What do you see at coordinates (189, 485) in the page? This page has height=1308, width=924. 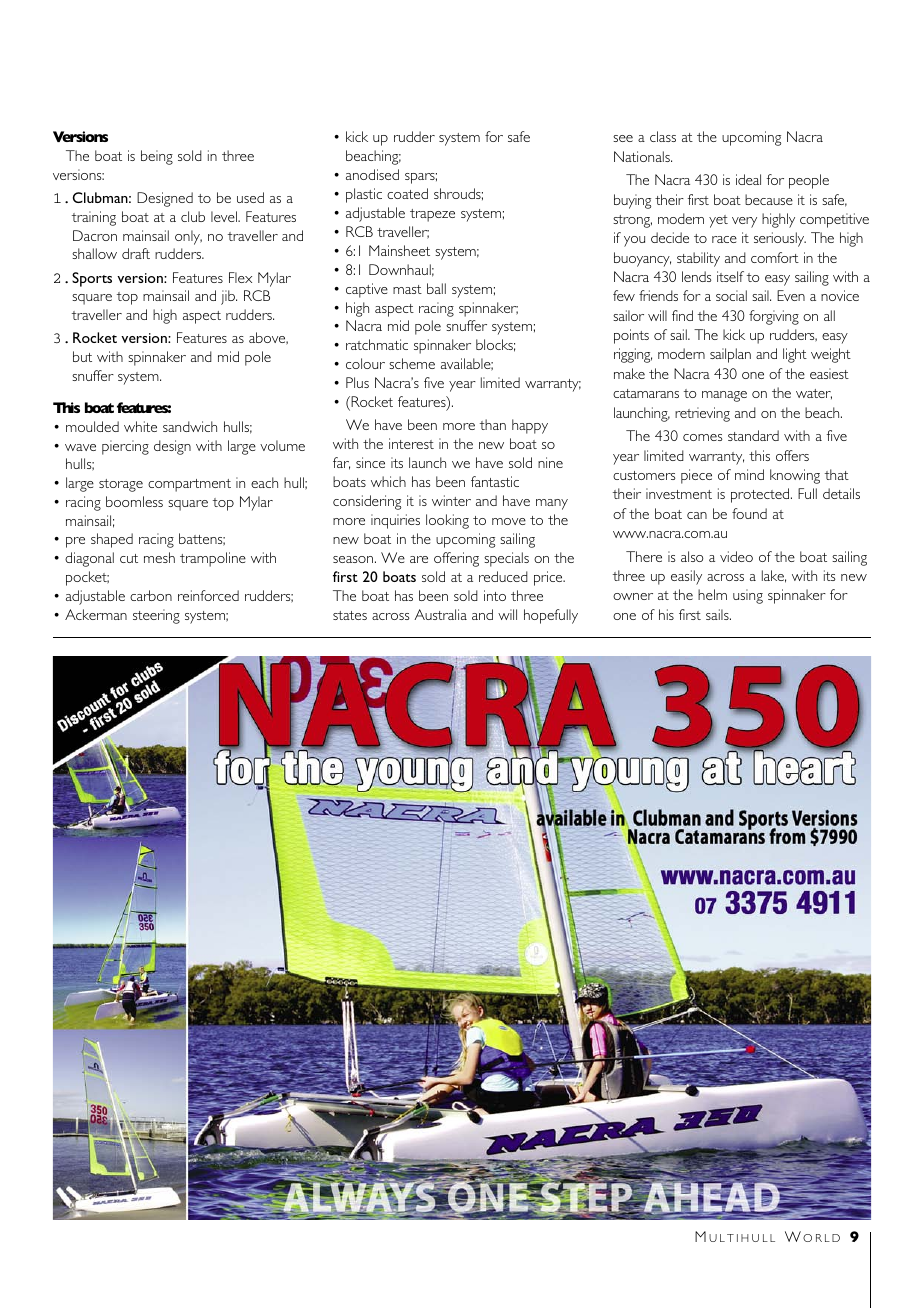 I see `compartment` at bounding box center [189, 485].
